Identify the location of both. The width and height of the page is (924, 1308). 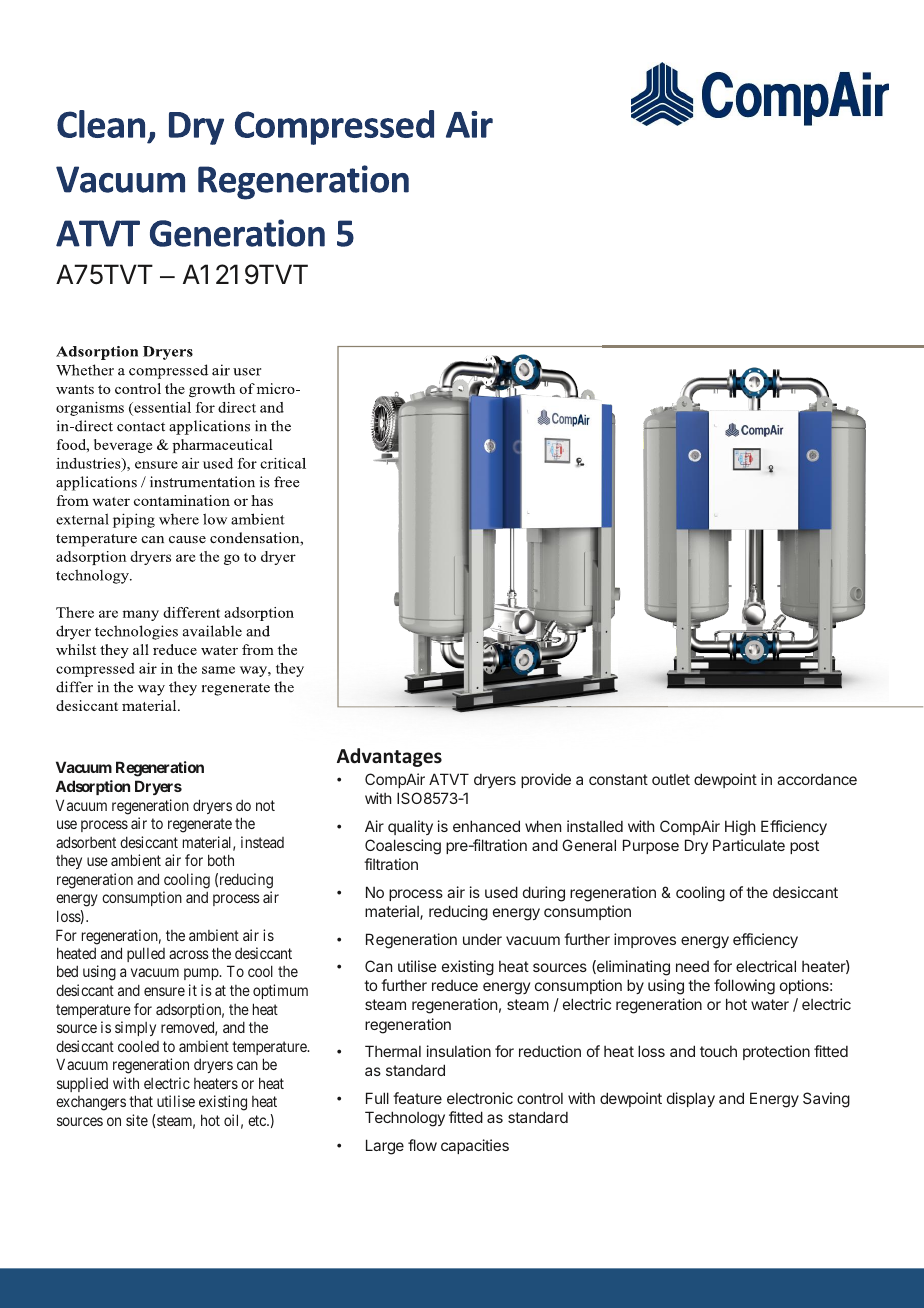
(221, 860).
